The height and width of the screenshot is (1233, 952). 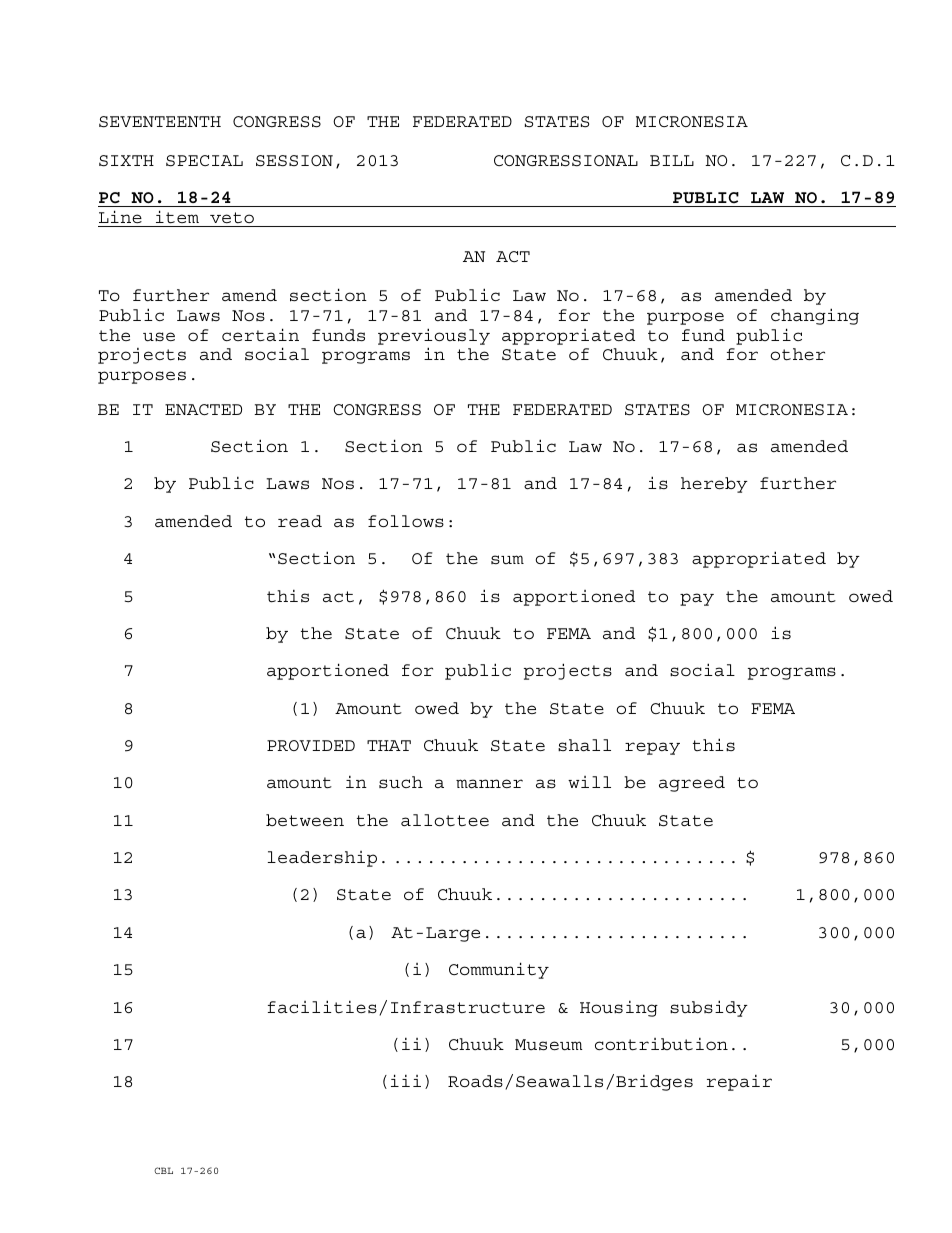 I want to click on leadership, so click(x=322, y=859).
